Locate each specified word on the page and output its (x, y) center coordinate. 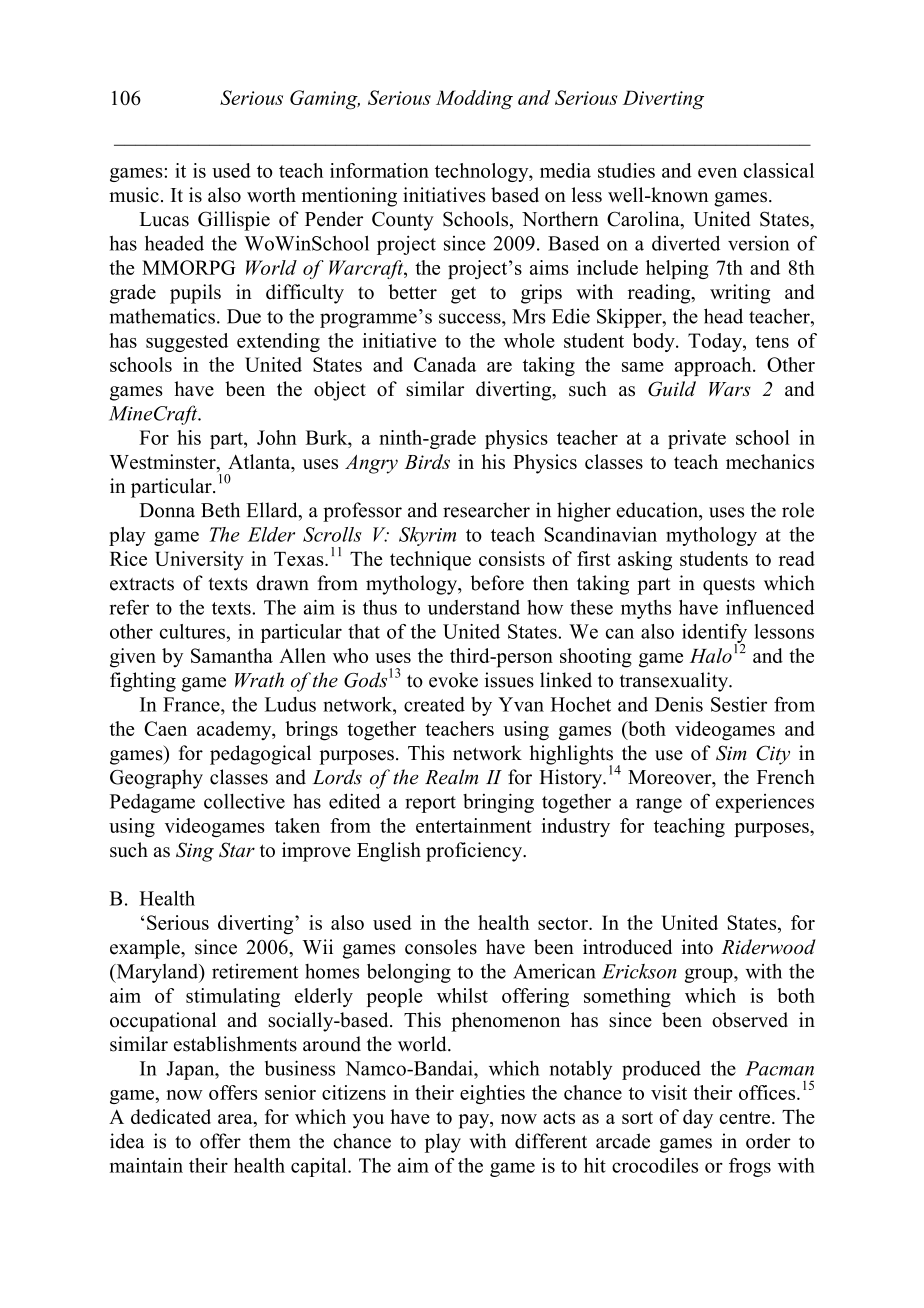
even (717, 173)
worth (271, 194)
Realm (451, 777)
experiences (765, 803)
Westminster (164, 463)
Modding (474, 100)
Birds (427, 461)
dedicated (171, 1116)
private (697, 439)
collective (244, 801)
